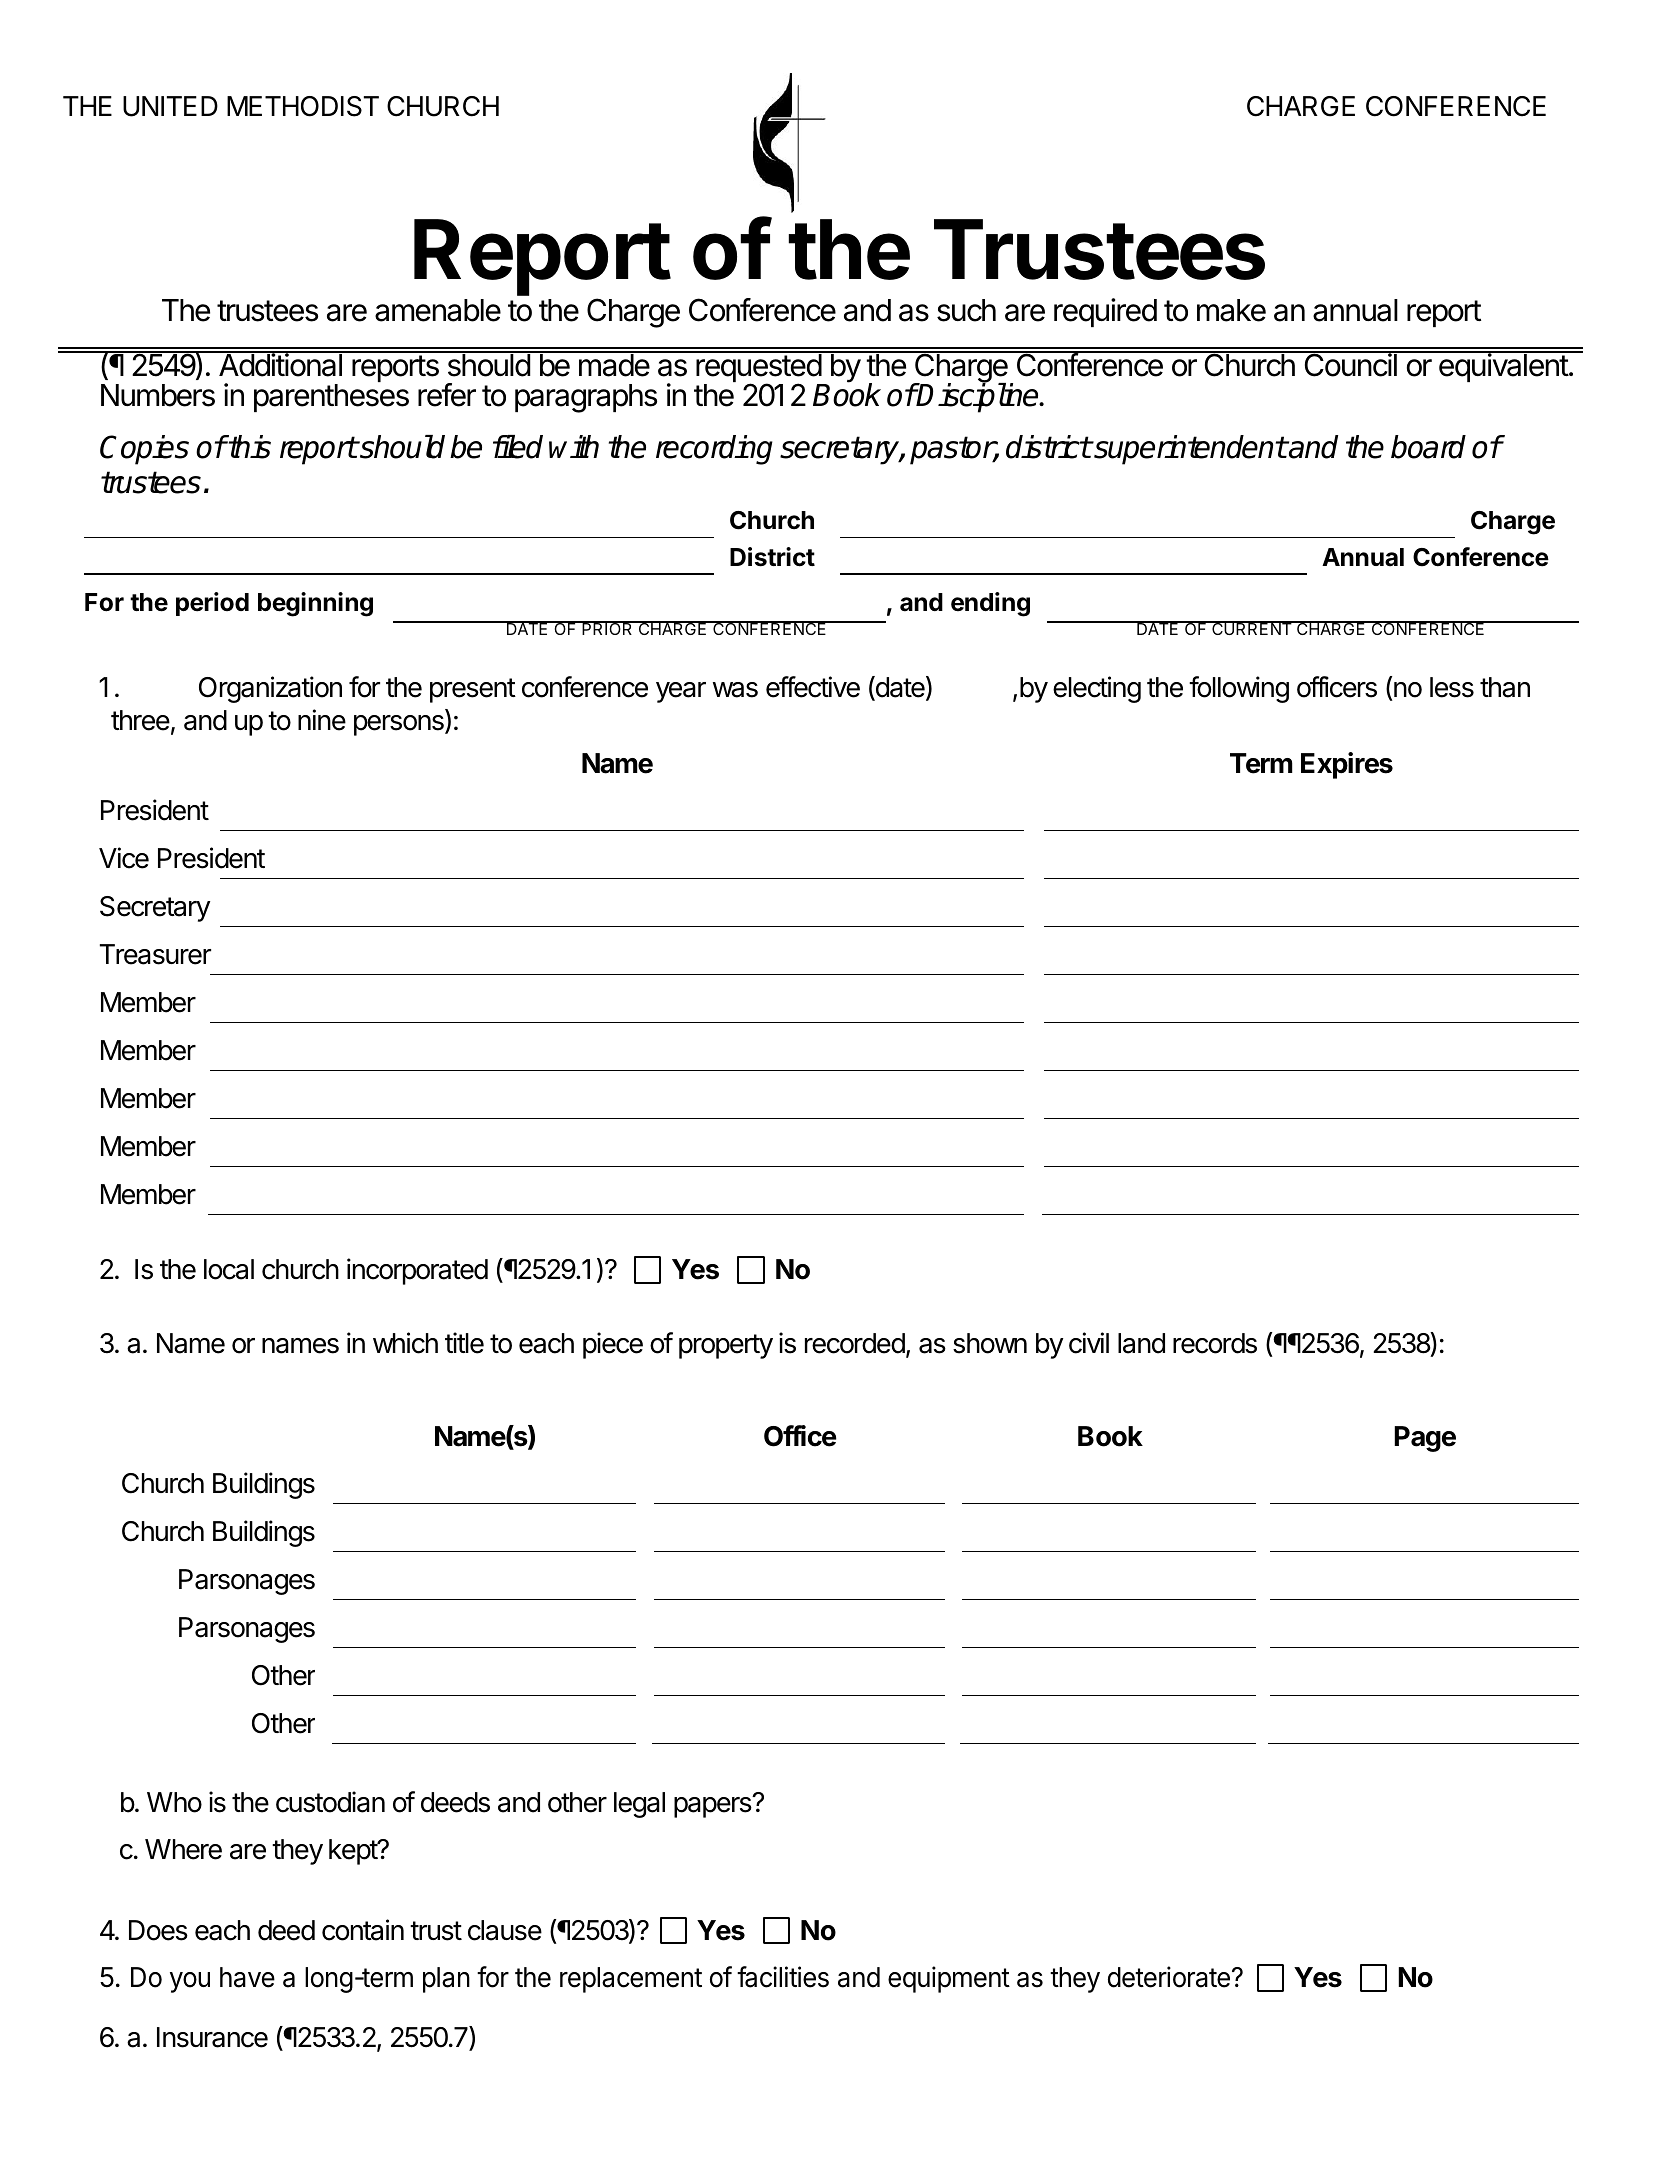  Describe the element at coordinates (155, 954) in the screenshot. I see `Treasurer` at that location.
